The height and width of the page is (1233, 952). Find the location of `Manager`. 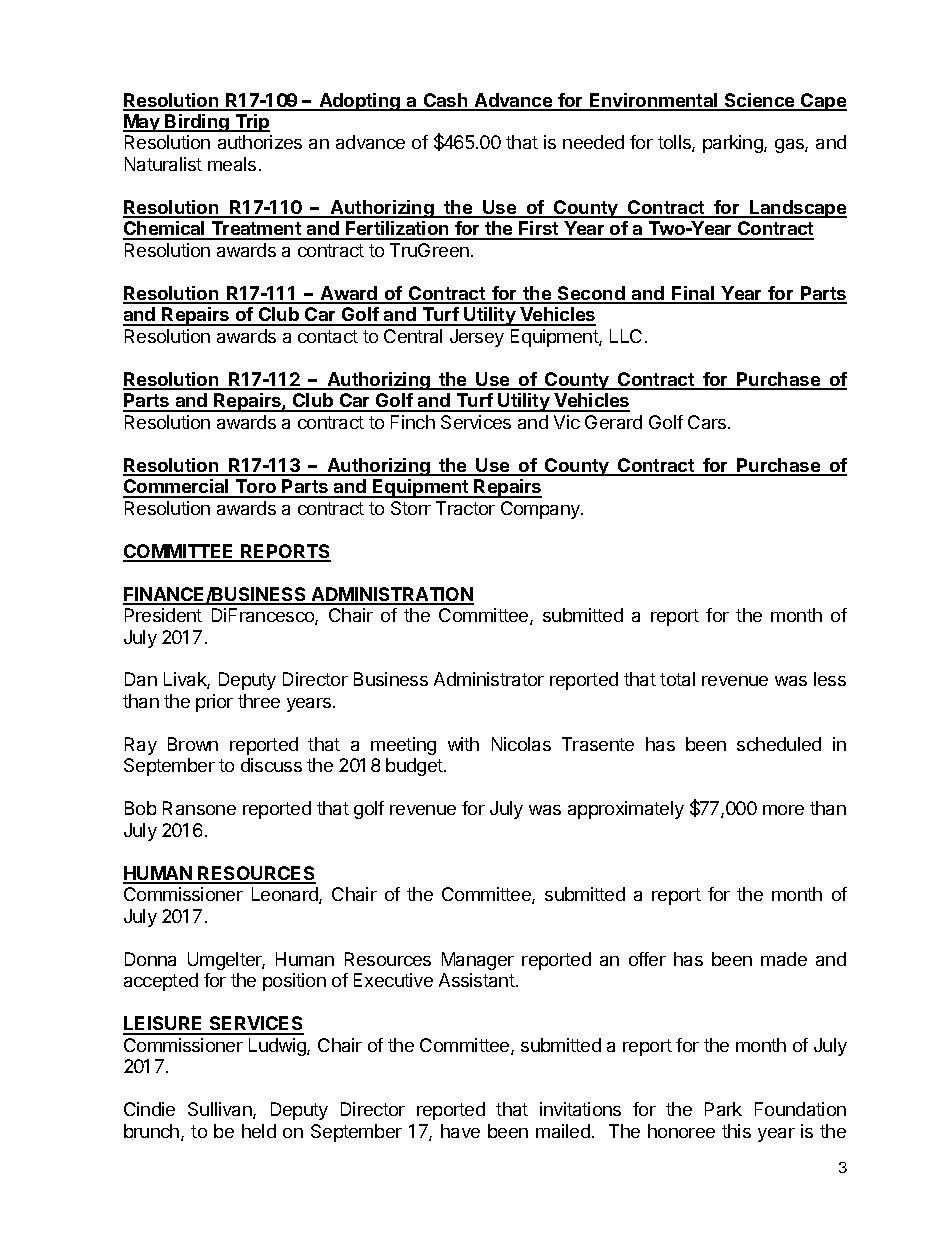

Manager is located at coordinates (478, 961).
